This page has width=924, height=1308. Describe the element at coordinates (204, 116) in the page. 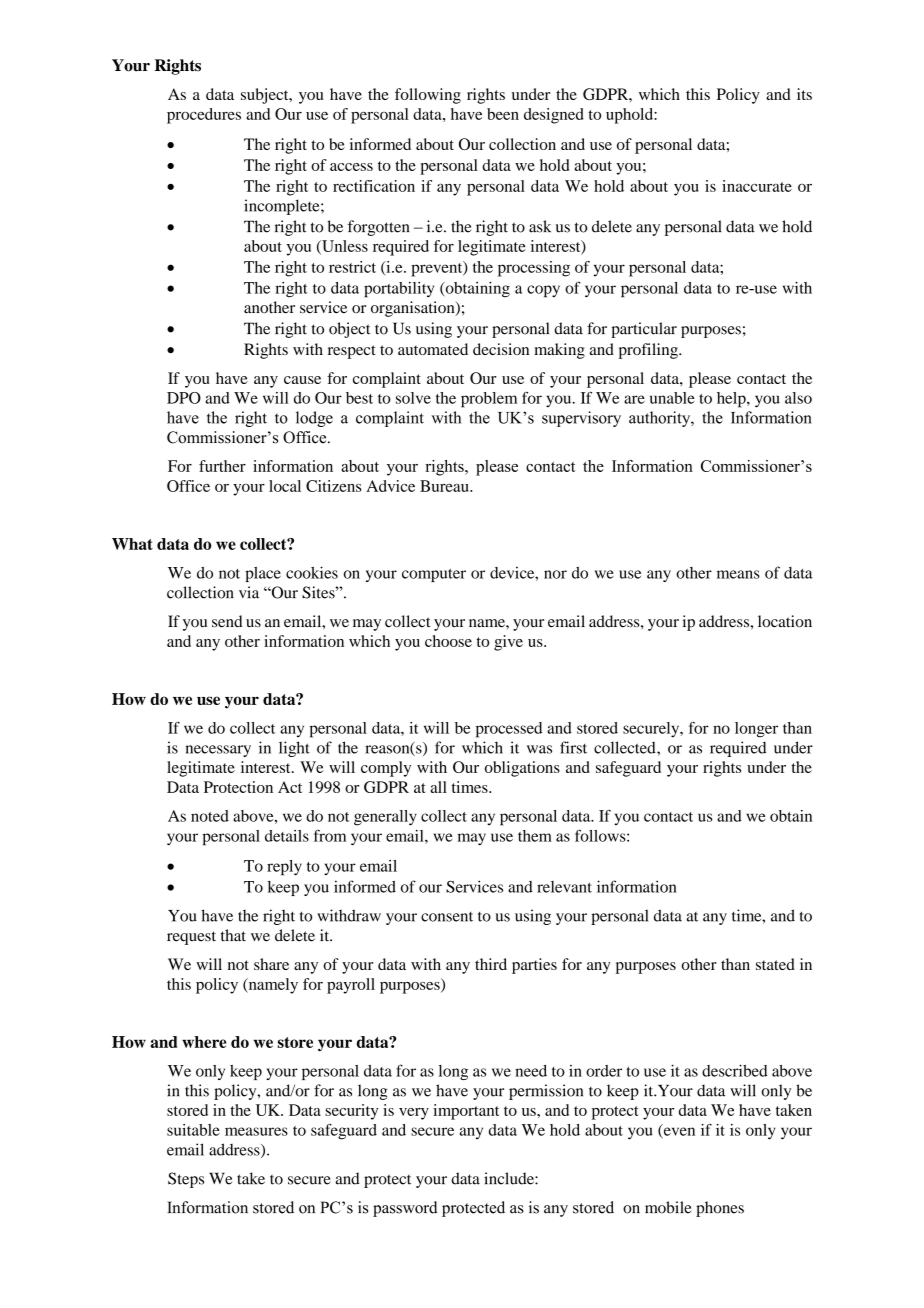

I see `procedures` at that location.
